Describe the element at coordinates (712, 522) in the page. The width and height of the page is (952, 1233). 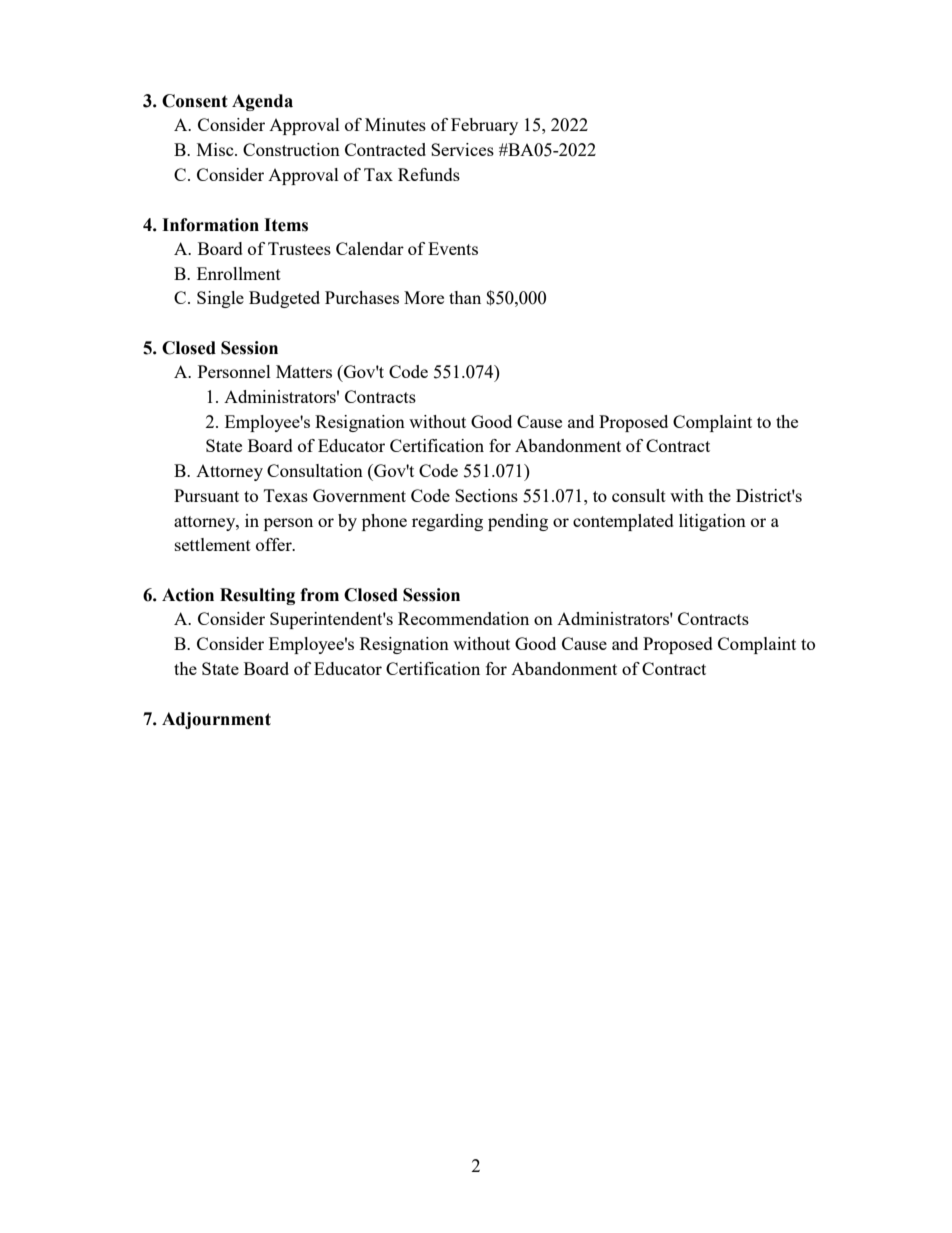
I see `litigation` at that location.
